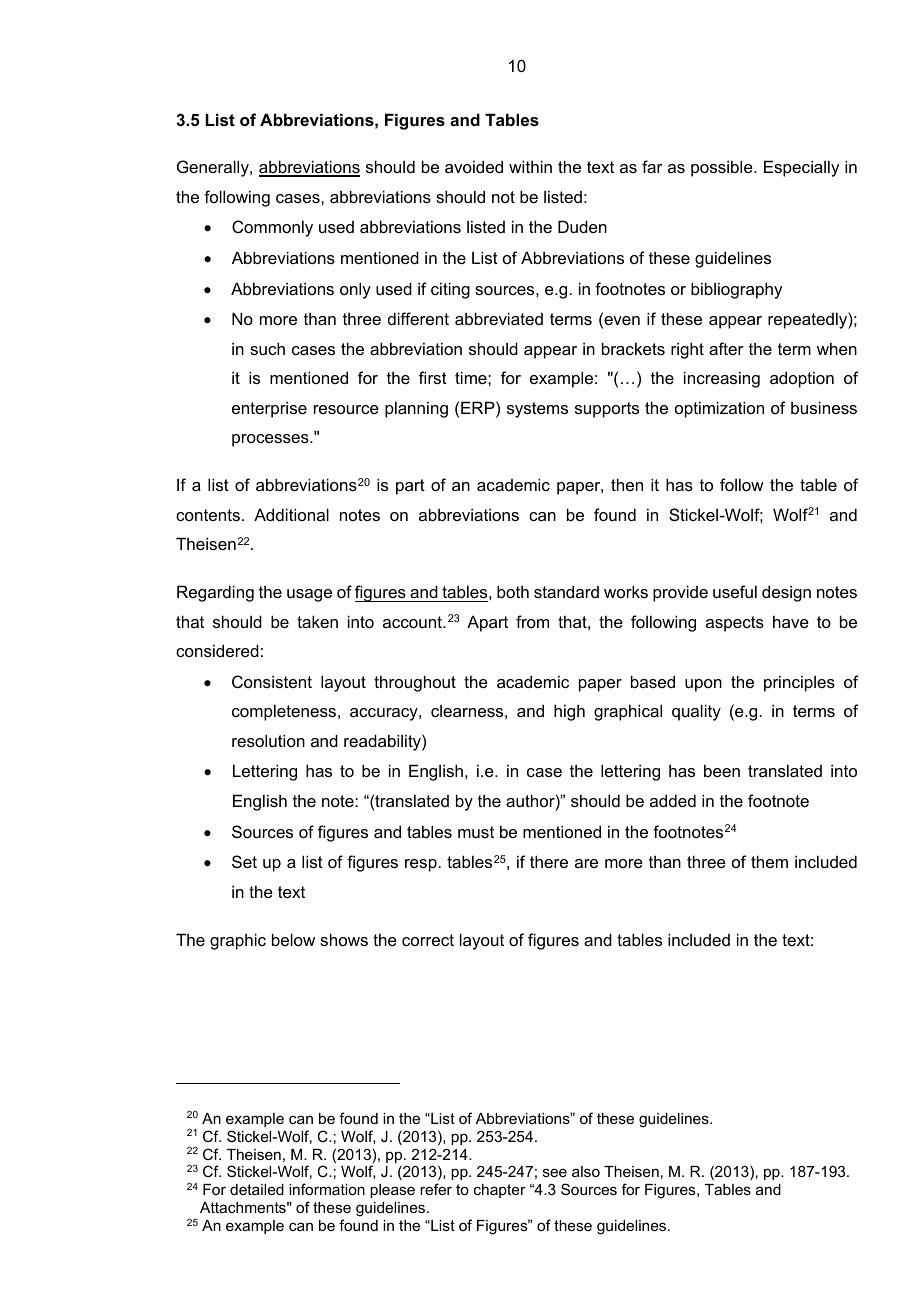 Image resolution: width=924 pixels, height=1308 pixels. What do you see at coordinates (214, 168) in the screenshot?
I see `Generally` at bounding box center [214, 168].
